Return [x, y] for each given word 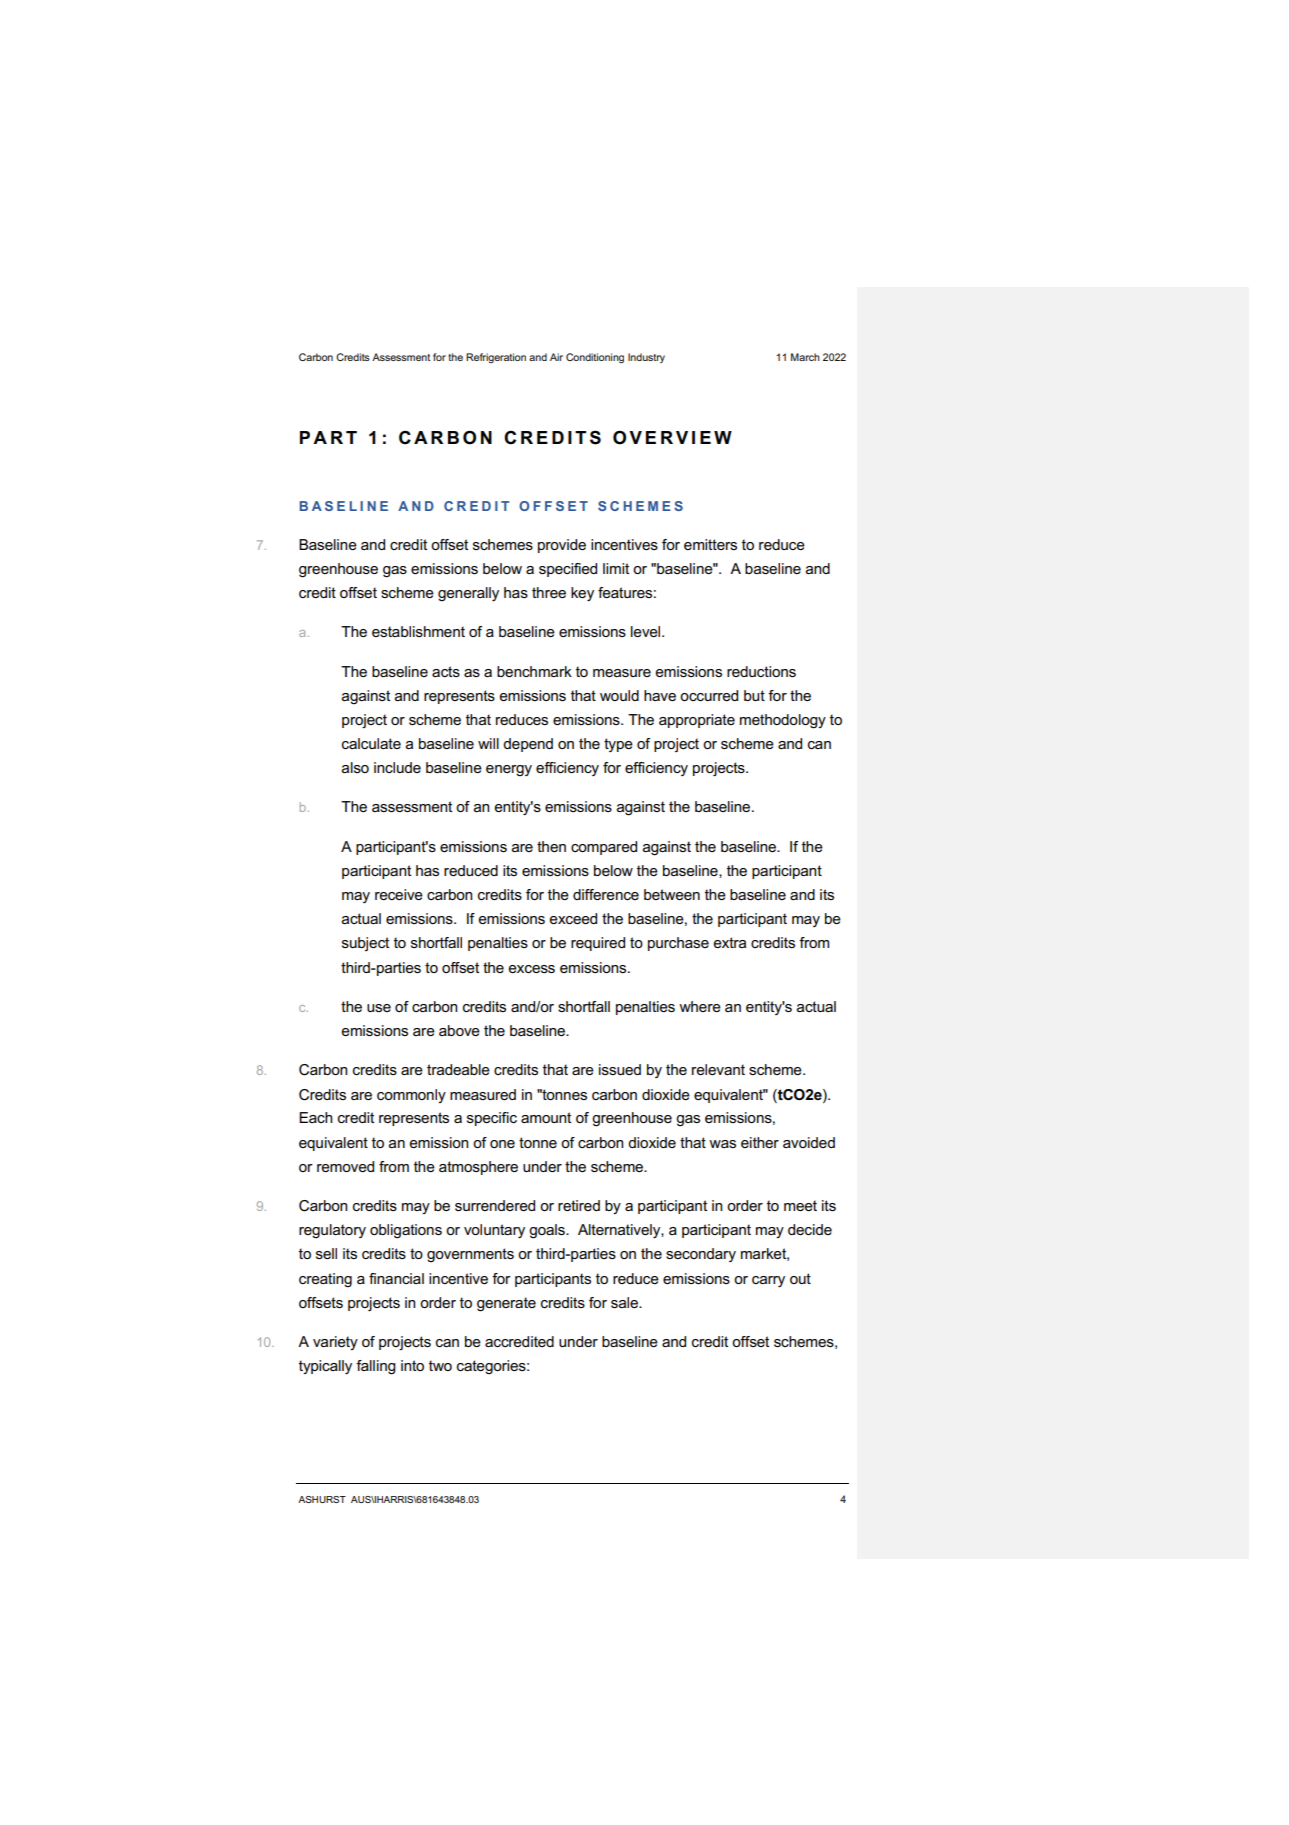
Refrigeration [496, 358]
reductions [761, 671]
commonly [411, 1096]
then [551, 846]
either [760, 1142]
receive [399, 894]
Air [556, 357]
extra [729, 942]
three [549, 592]
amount [546, 1117]
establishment [418, 631]
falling [376, 1367]
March [805, 357]
